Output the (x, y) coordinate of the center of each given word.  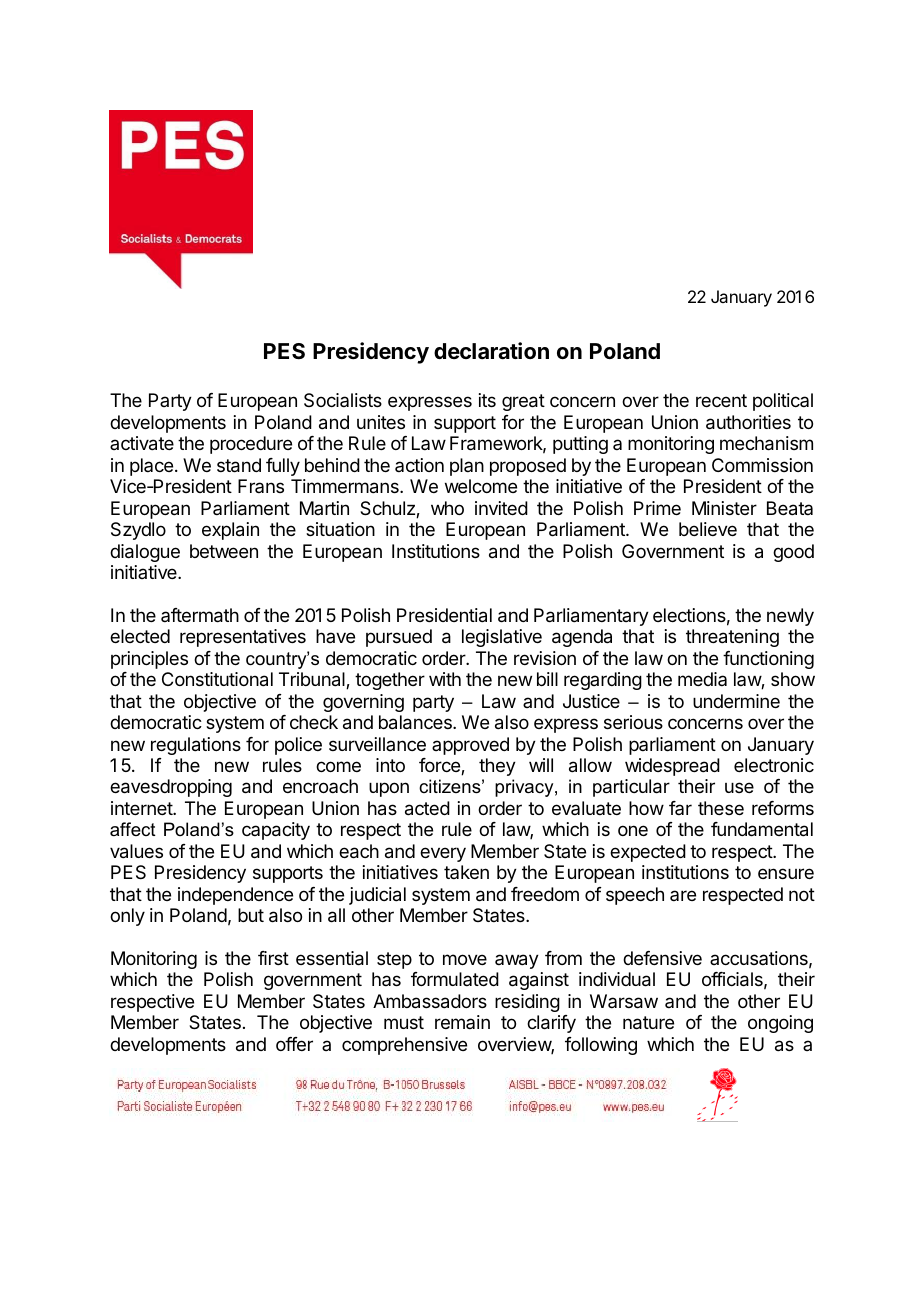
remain (462, 1022)
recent (721, 400)
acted (427, 808)
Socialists (343, 400)
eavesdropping (171, 788)
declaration (491, 351)
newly (790, 617)
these (721, 808)
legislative (502, 638)
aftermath (200, 615)
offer (294, 1044)
